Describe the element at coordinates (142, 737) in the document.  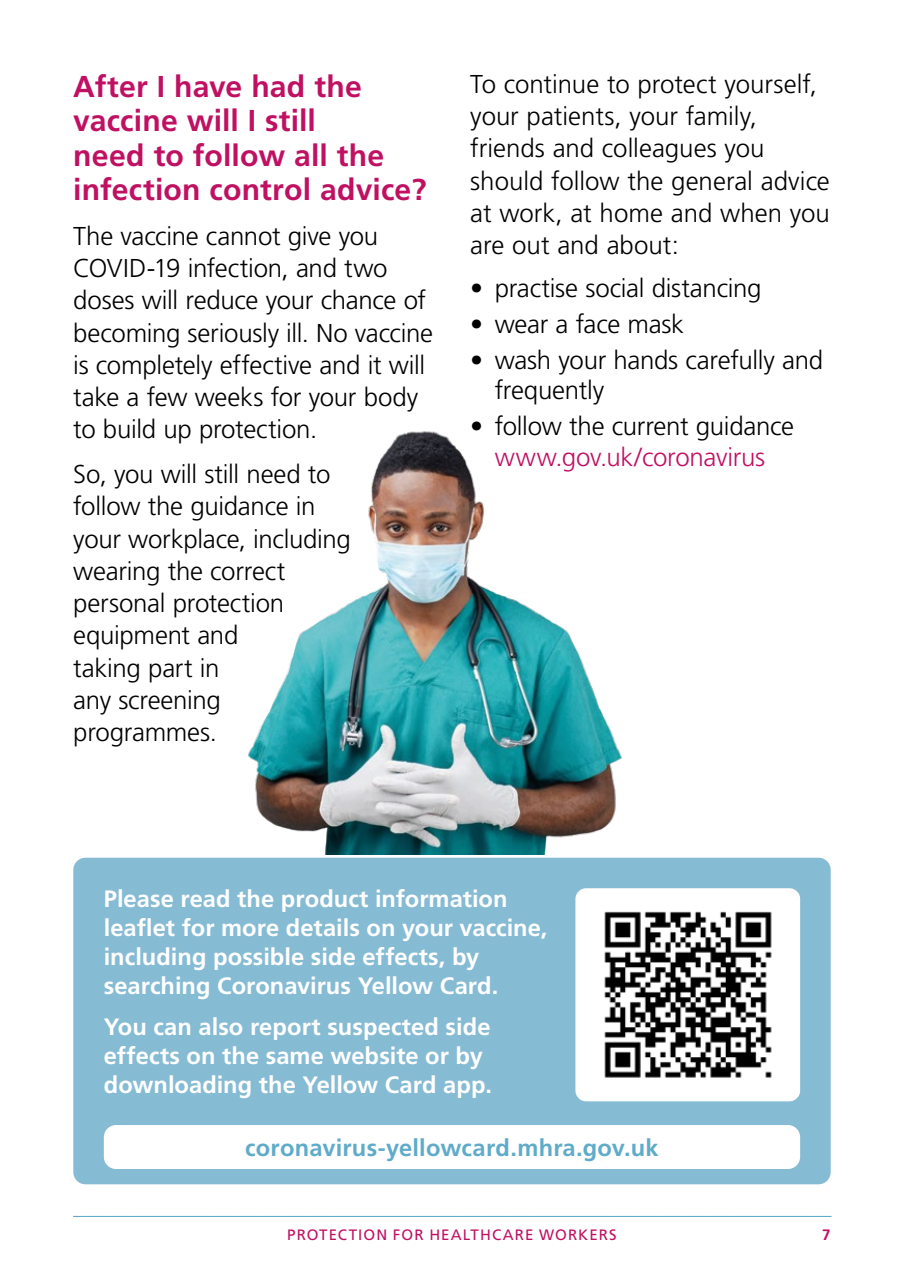
I see `programmes` at that location.
